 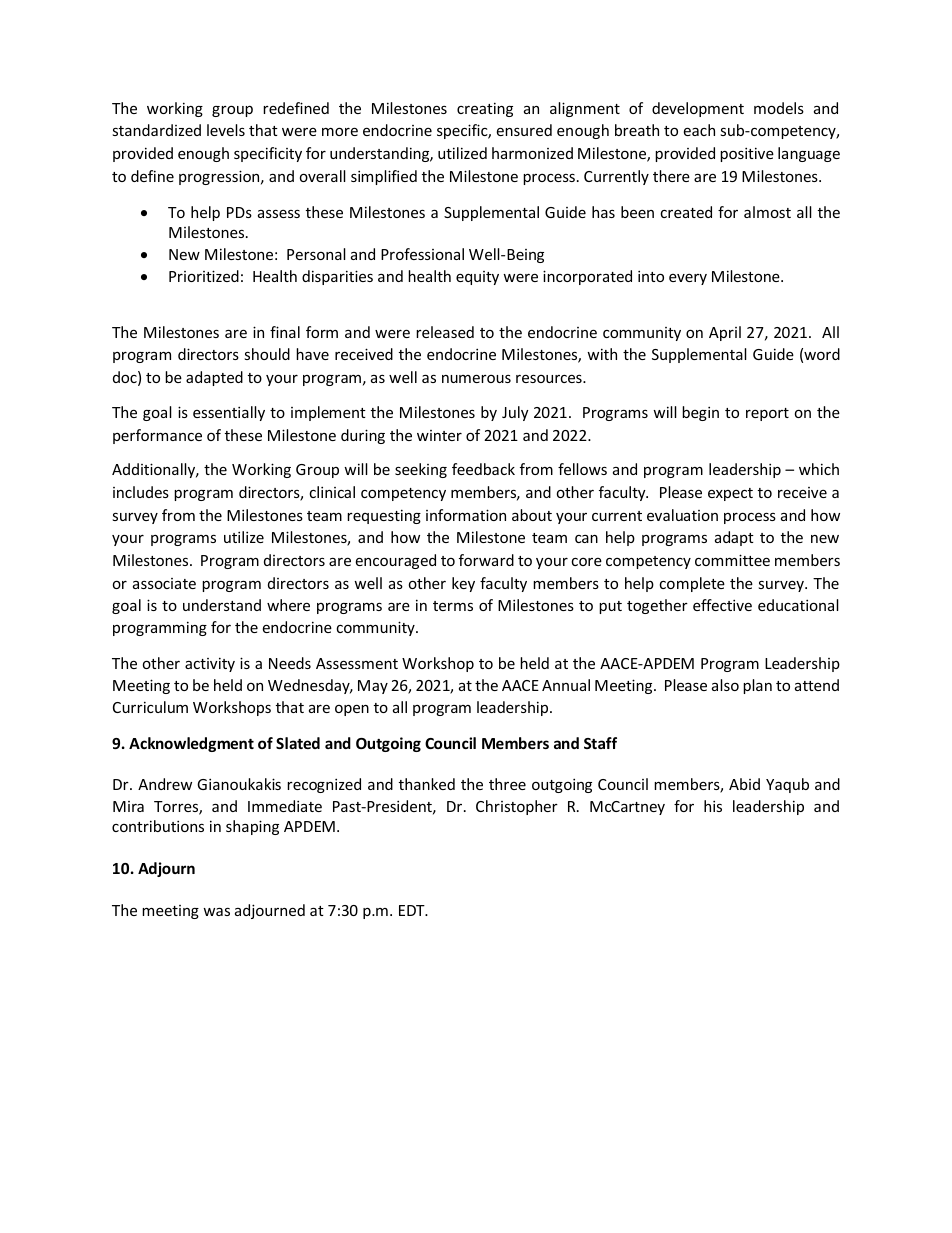 What do you see at coordinates (413, 910) in the screenshot?
I see `EDT` at bounding box center [413, 910].
